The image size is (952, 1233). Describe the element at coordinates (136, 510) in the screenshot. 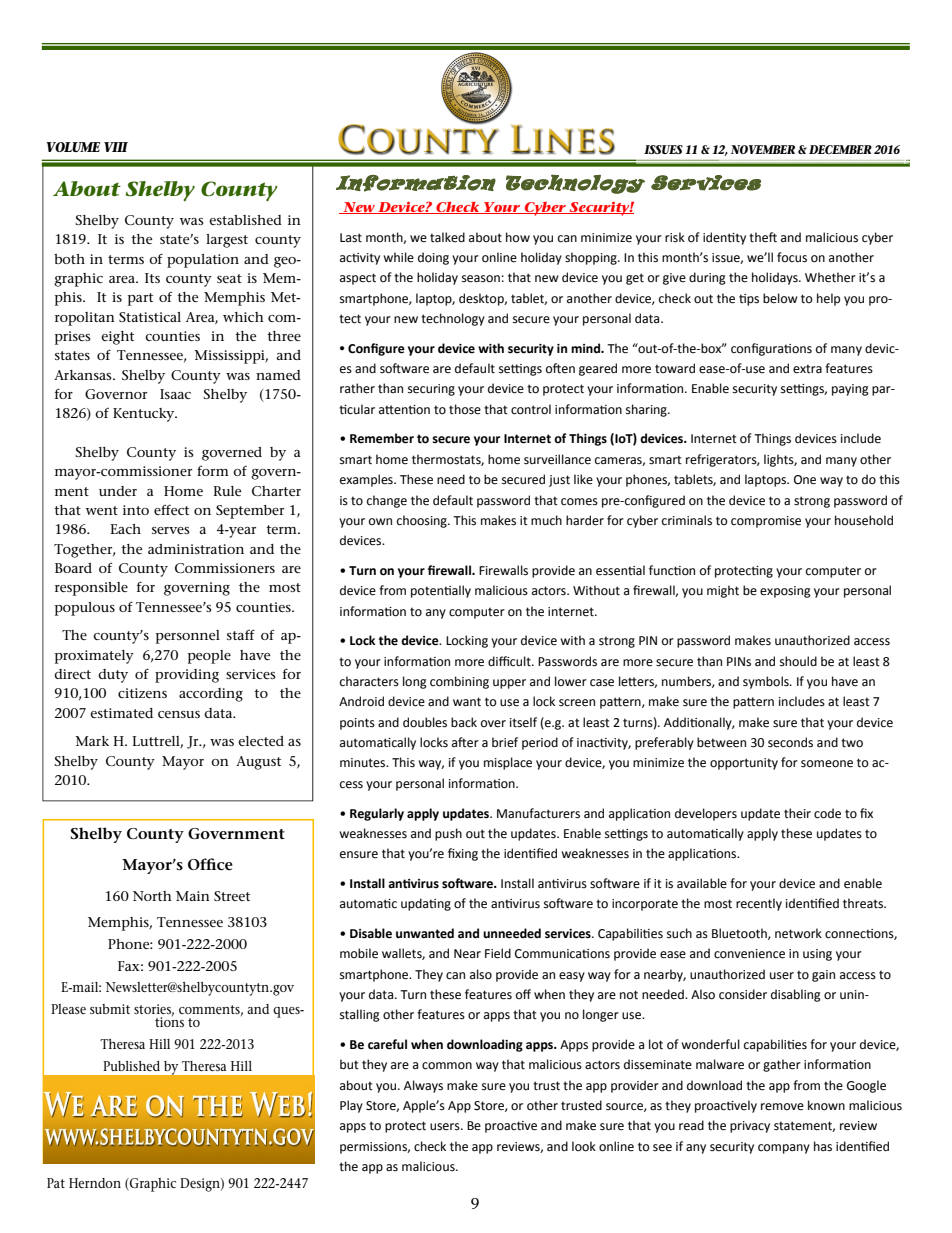

I see `into` at that location.
